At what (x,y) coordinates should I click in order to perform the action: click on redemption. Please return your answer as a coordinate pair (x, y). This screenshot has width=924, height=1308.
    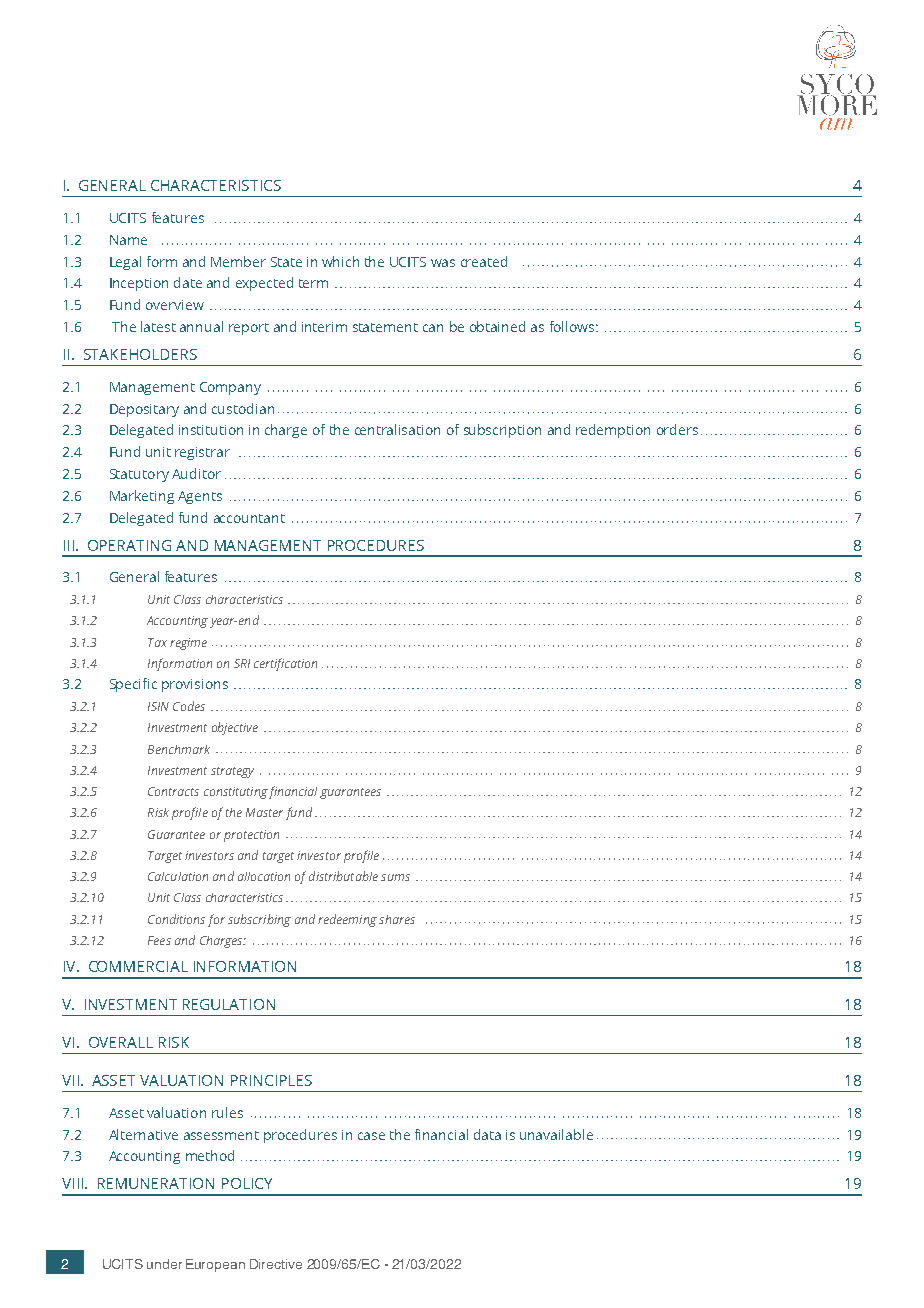
    Looking at the image, I should click on (613, 431).
